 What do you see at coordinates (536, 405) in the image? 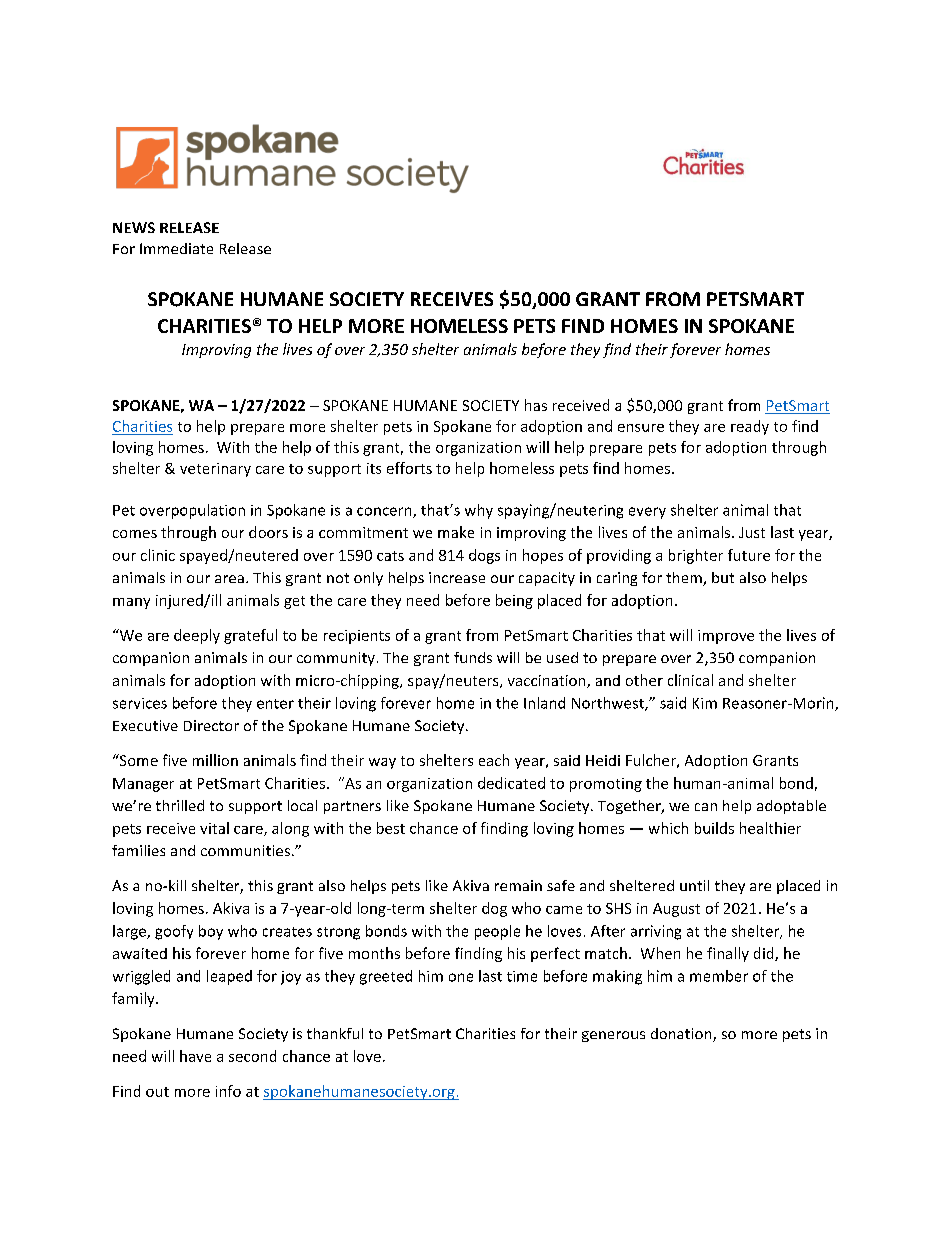
I see `has` at bounding box center [536, 405].
